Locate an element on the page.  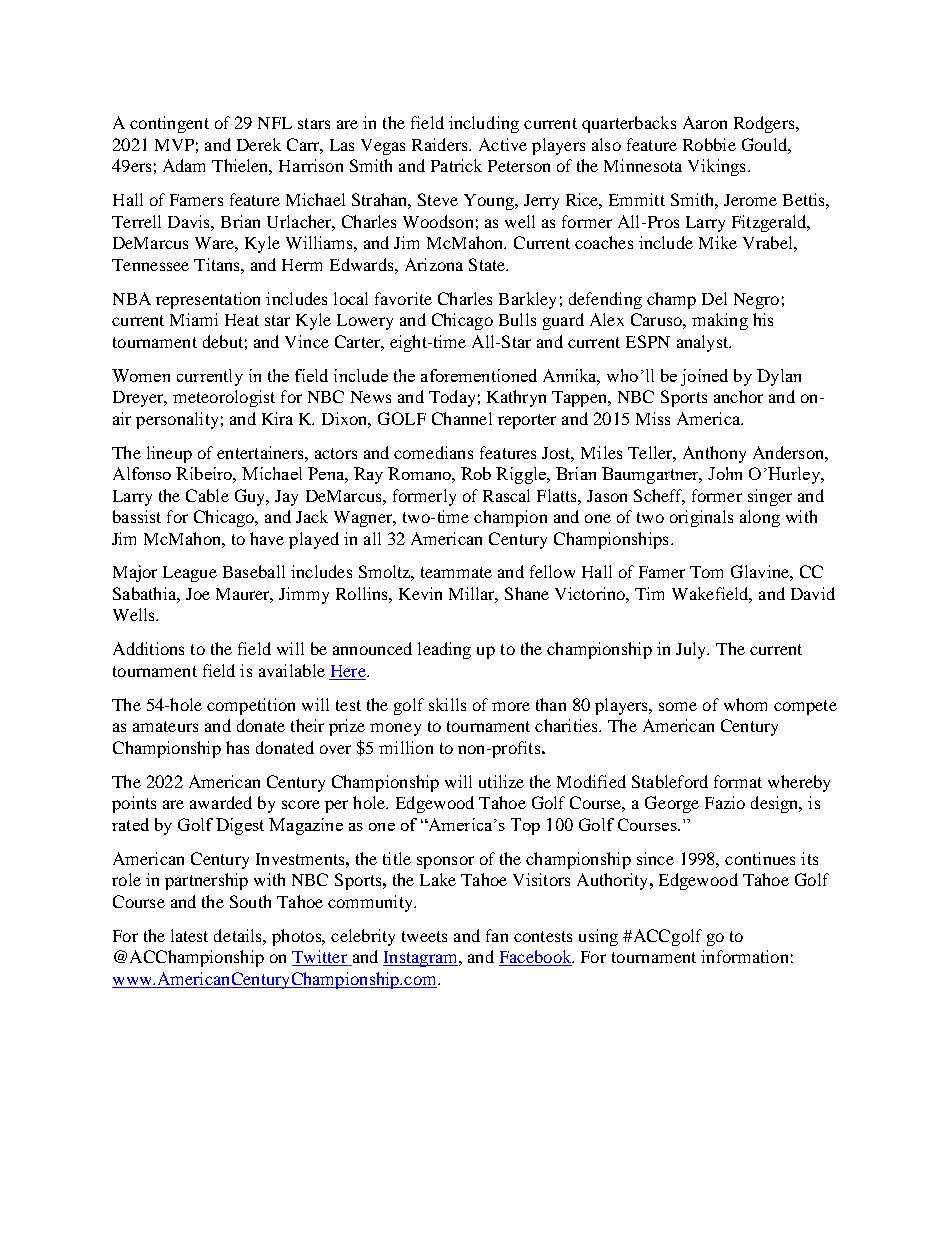
fan is located at coordinates (497, 935).
